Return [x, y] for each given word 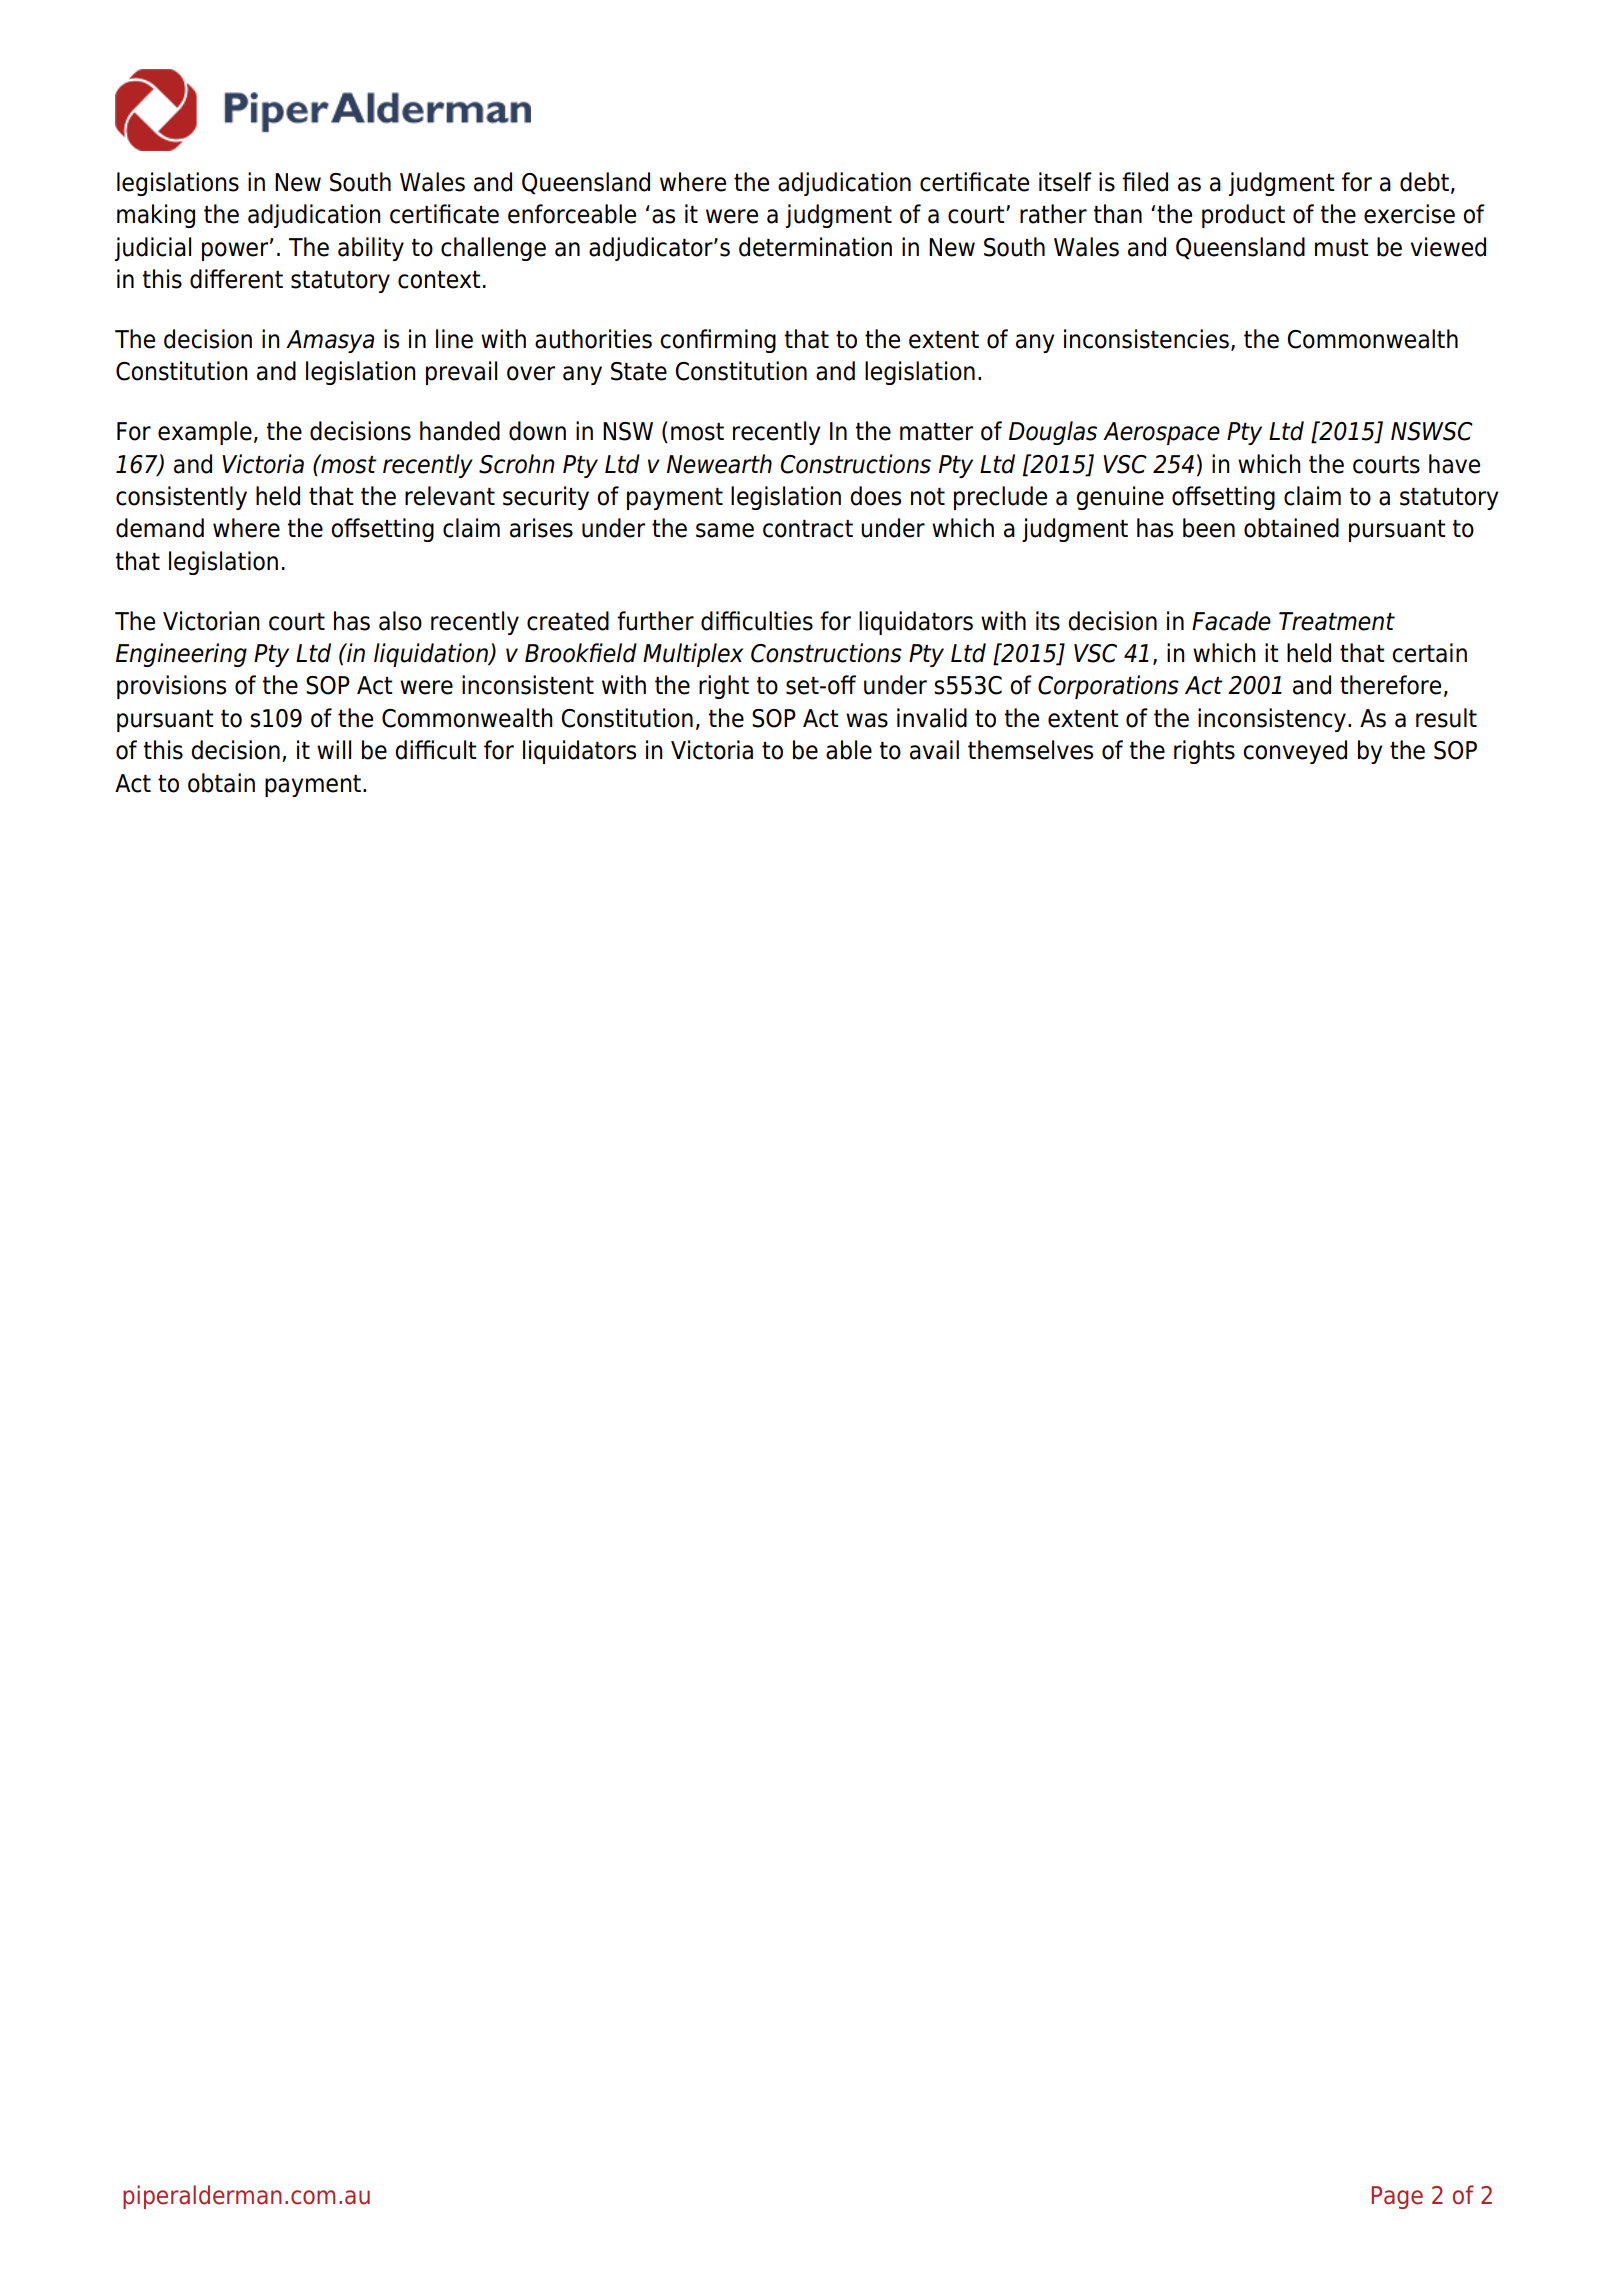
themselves [1030, 750]
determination [815, 247]
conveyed [1295, 752]
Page [1397, 2197]
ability [371, 249]
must [1342, 248]
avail [934, 750]
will [334, 749]
